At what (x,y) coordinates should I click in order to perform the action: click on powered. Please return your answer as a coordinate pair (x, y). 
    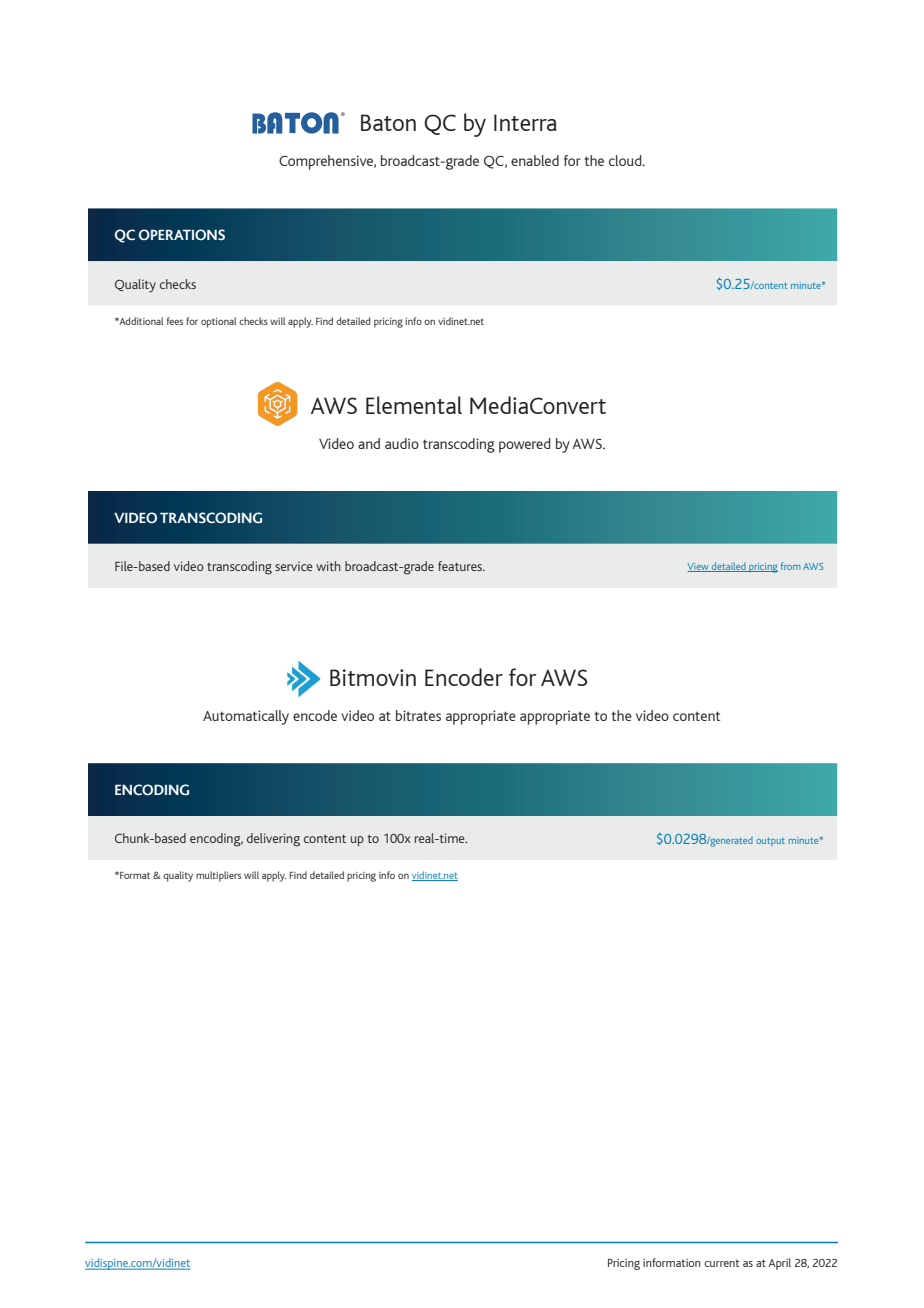
    Looking at the image, I should click on (524, 445).
